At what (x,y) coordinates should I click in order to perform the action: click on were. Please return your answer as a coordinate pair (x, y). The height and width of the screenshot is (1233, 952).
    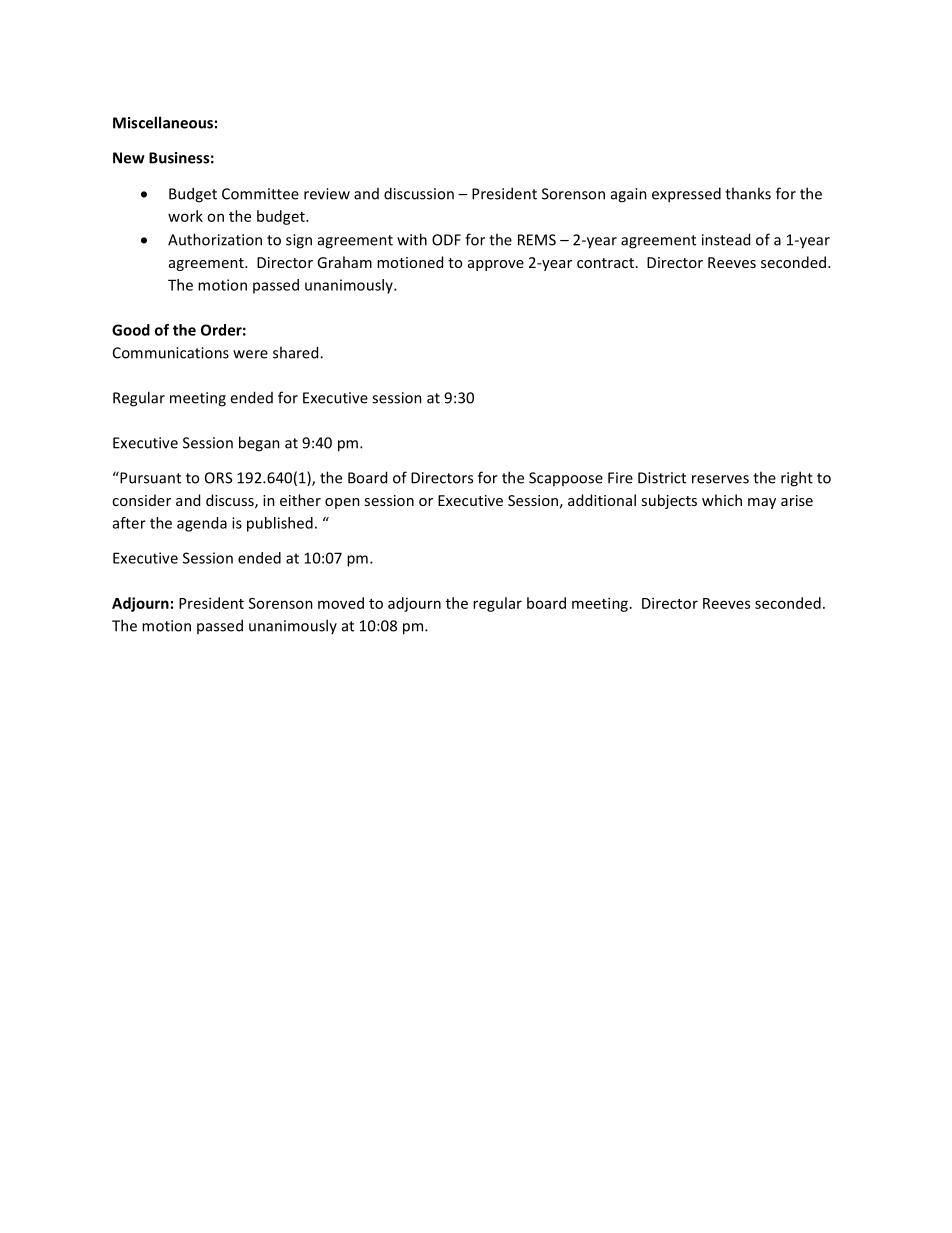
    Looking at the image, I should click on (250, 354).
